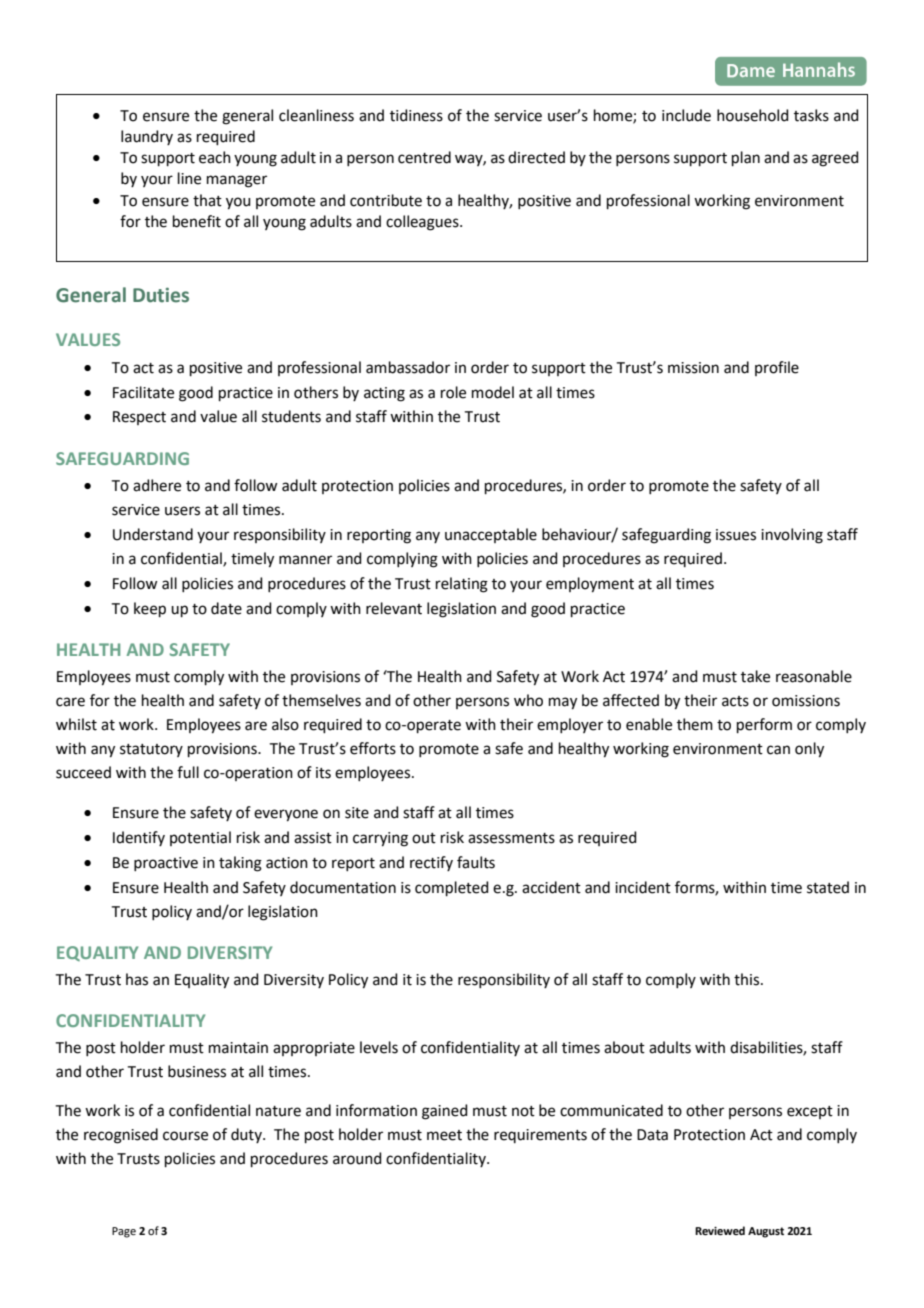 The image size is (924, 1308). Describe the element at coordinates (444, 1135) in the screenshot. I see `meet` at that location.
